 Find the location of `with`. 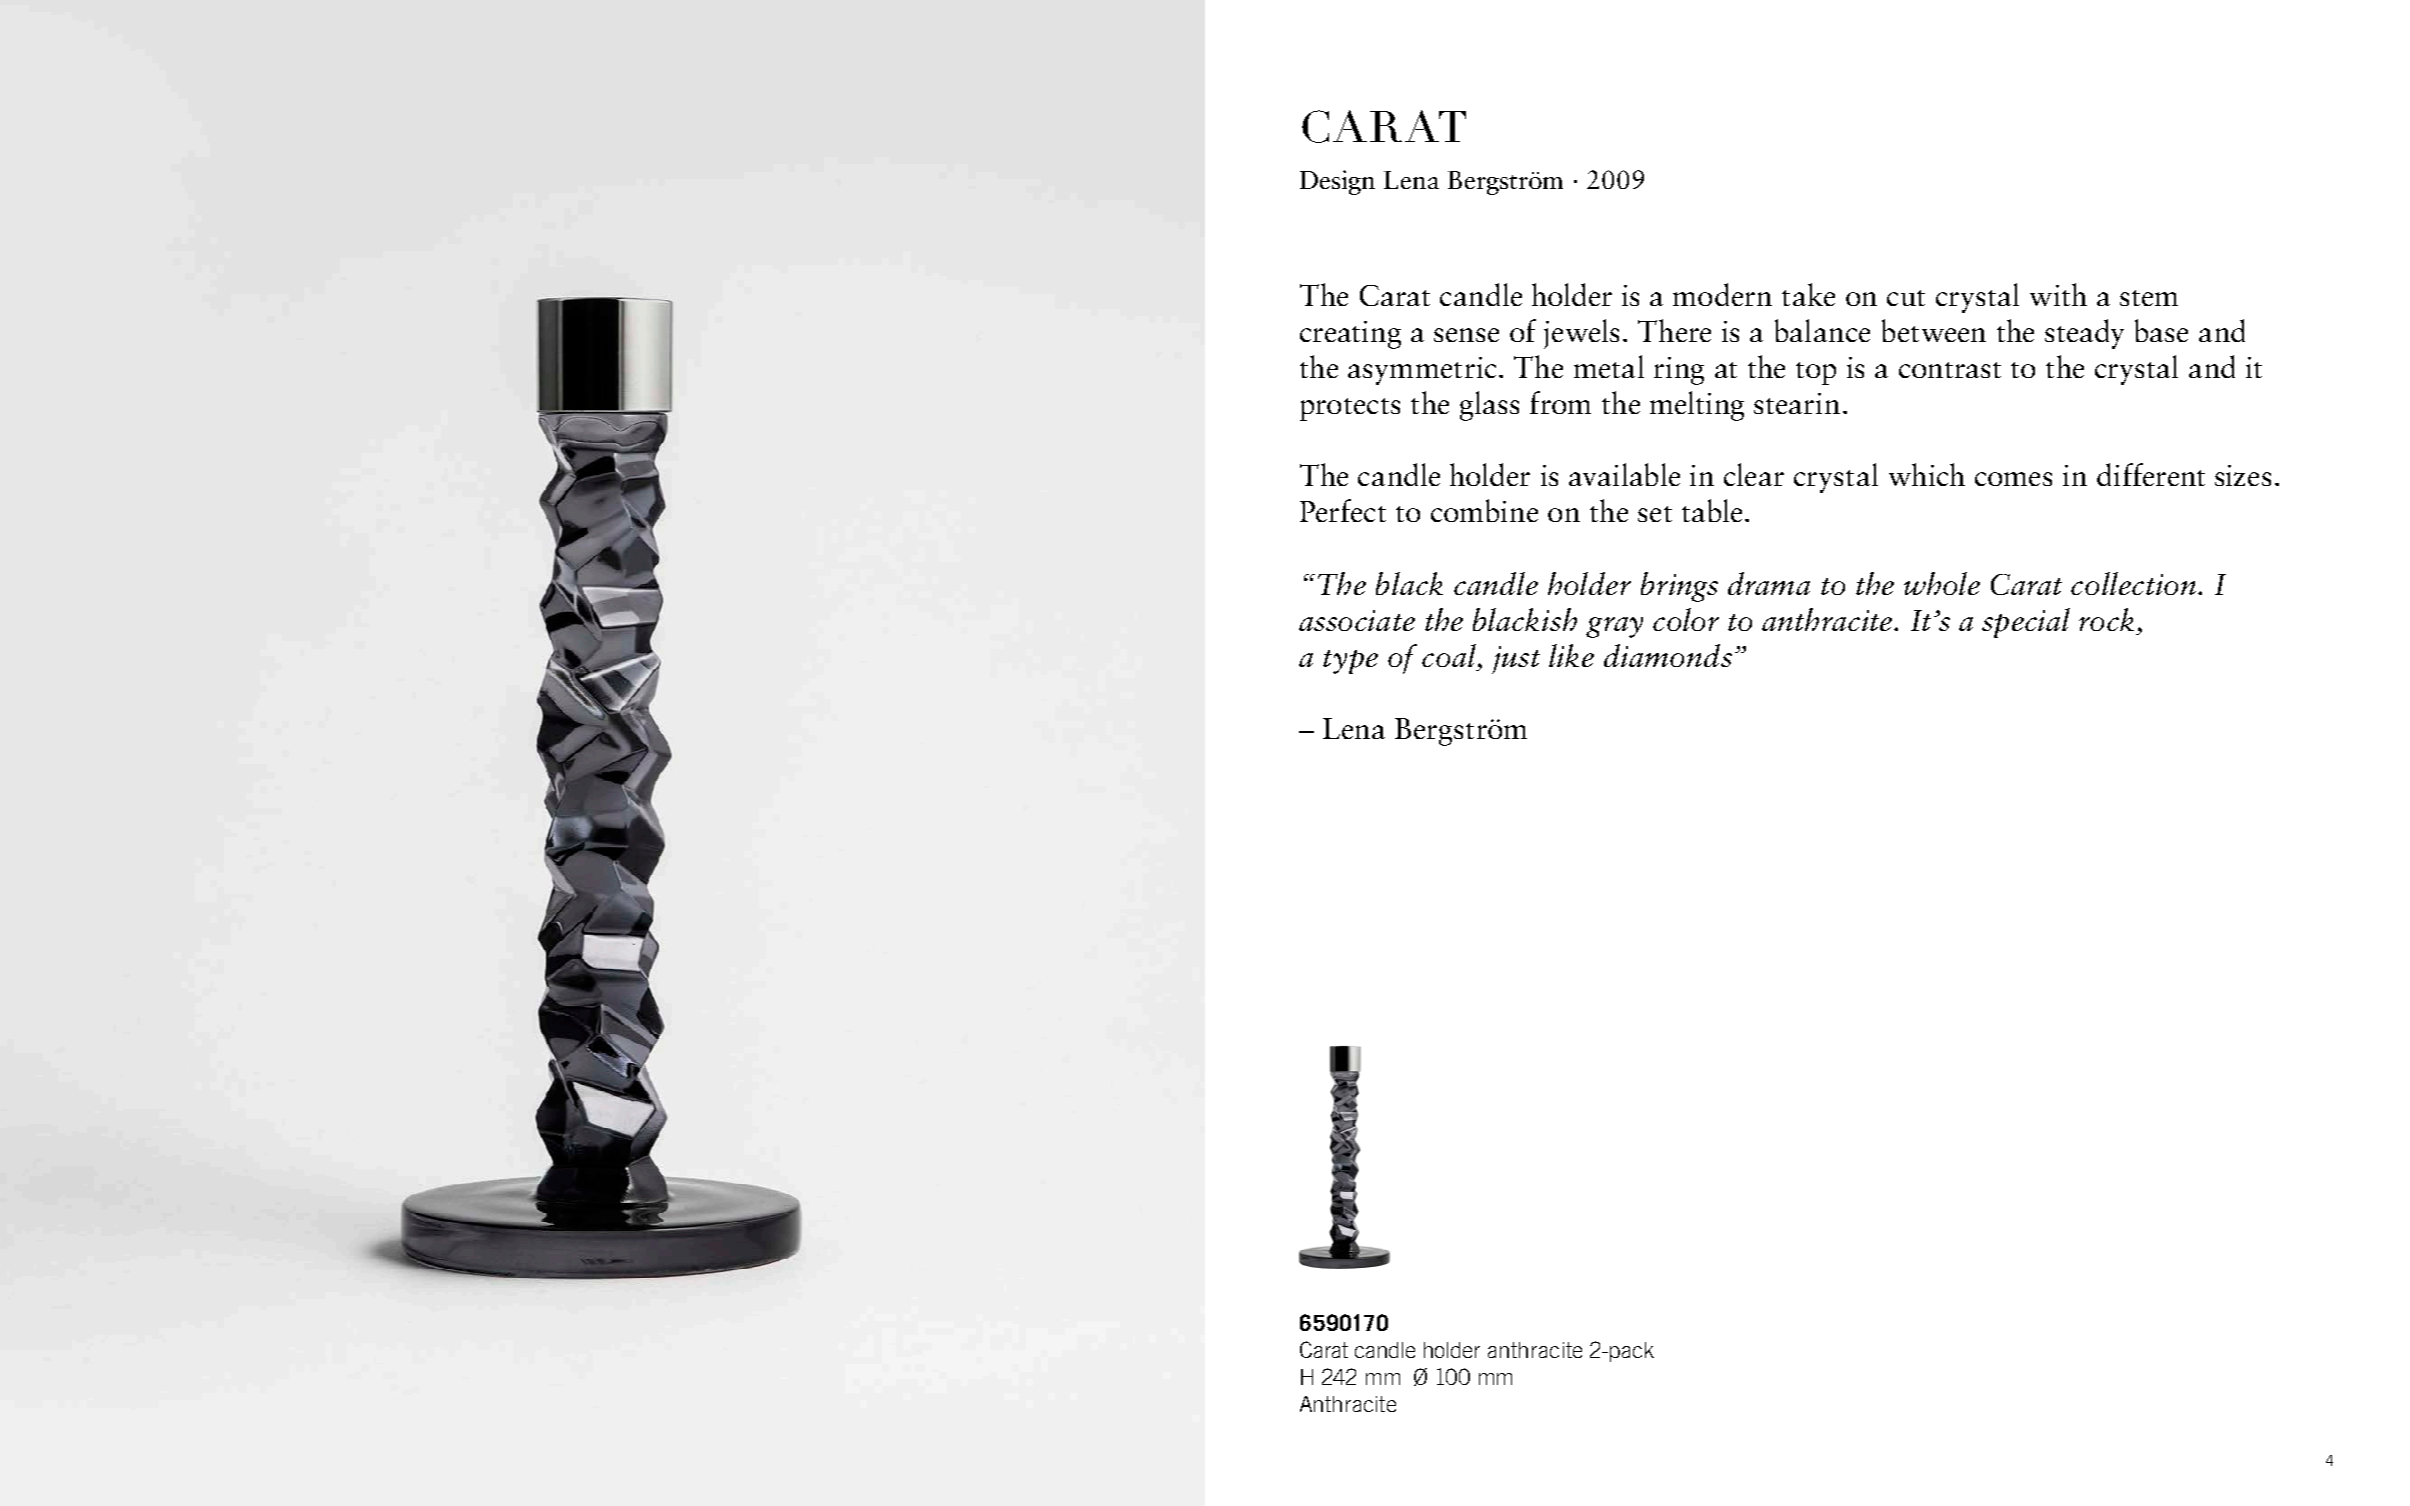

with is located at coordinates (2058, 294).
